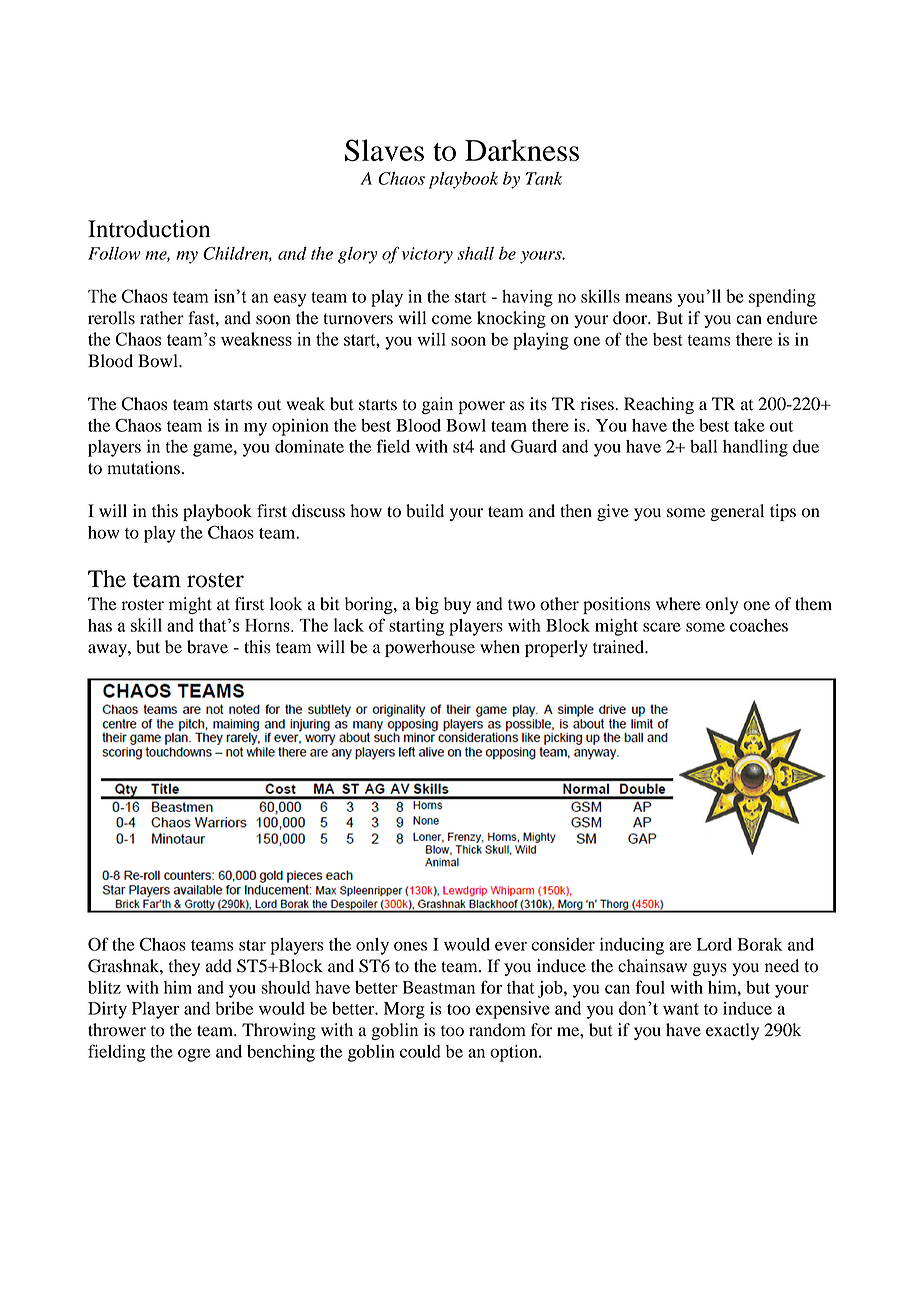 The height and width of the screenshot is (1308, 924). I want to click on trained, so click(620, 647).
